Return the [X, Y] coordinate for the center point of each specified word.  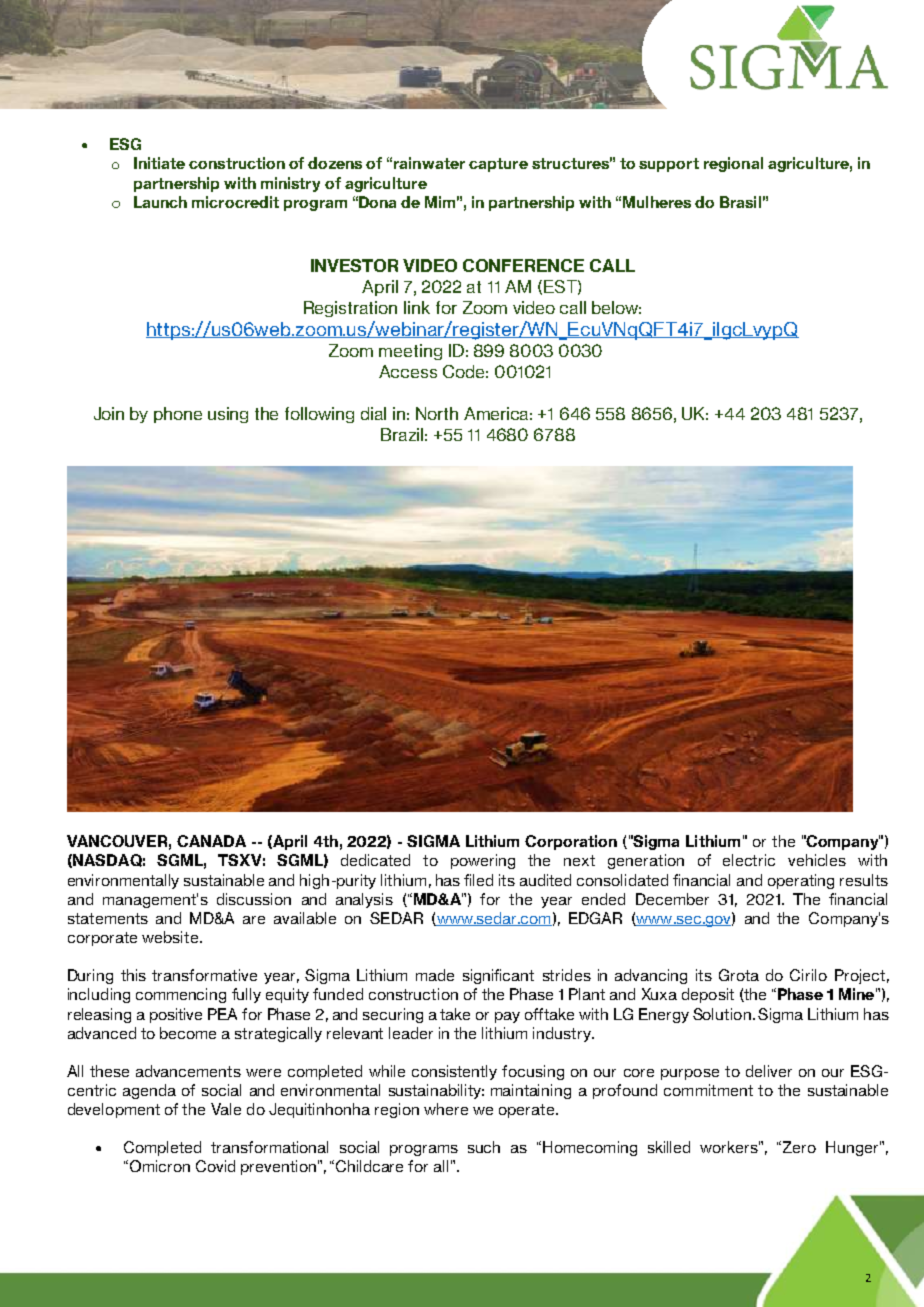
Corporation [571, 842]
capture [498, 165]
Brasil [740, 202]
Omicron [158, 1166]
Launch [160, 202]
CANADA [211, 841]
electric [749, 860]
